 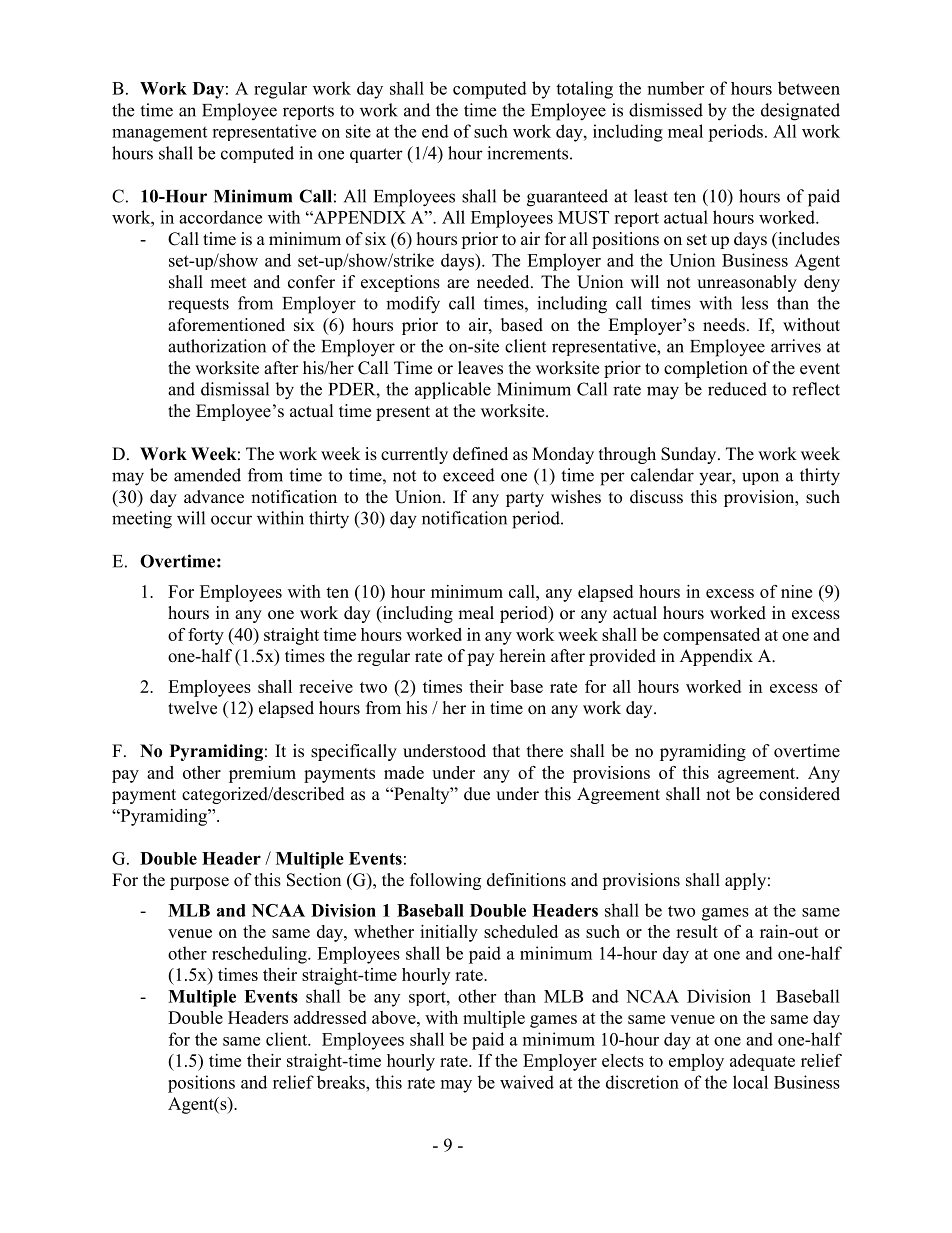 I want to click on management, so click(x=159, y=134).
